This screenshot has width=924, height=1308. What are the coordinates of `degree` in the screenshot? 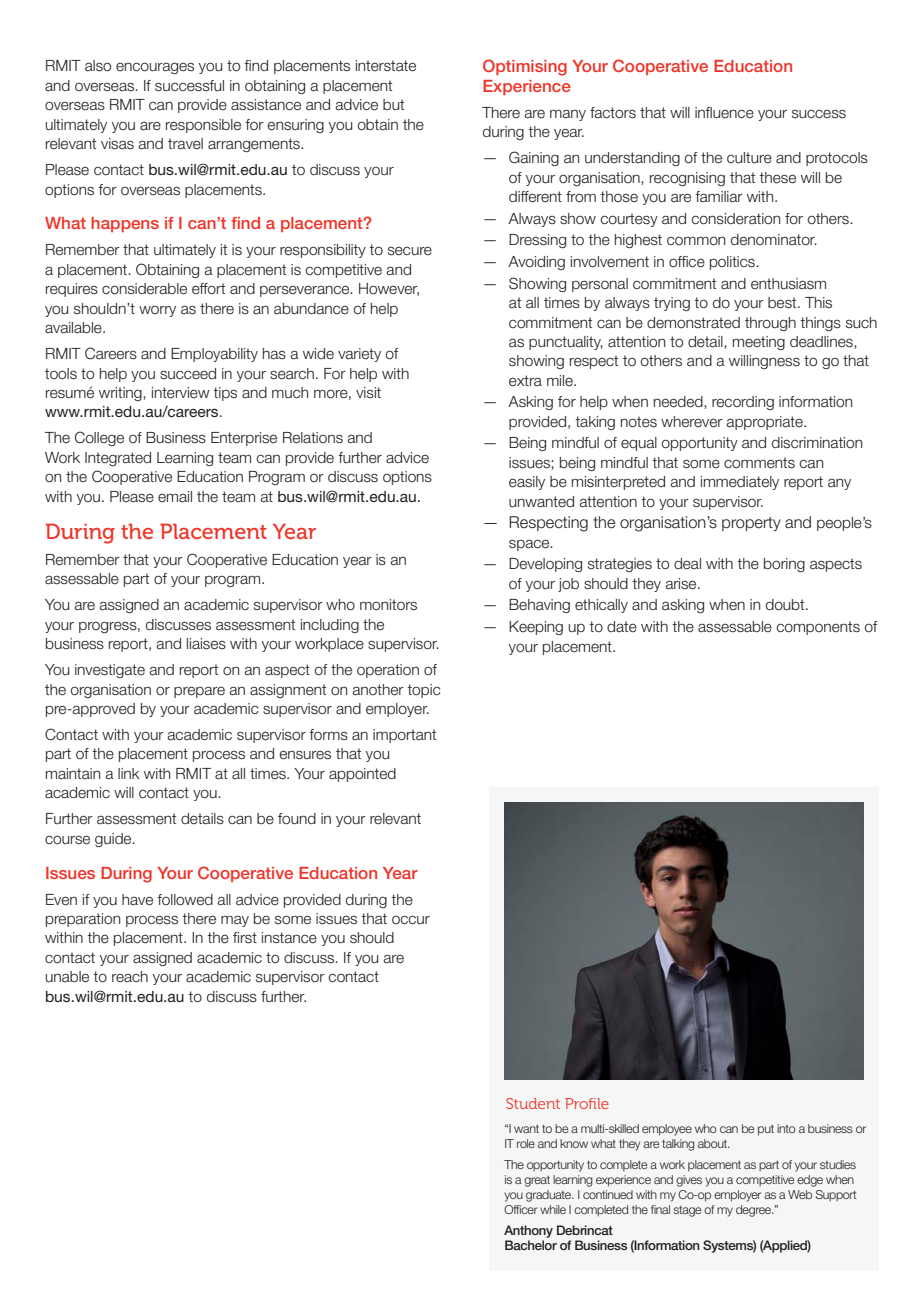 It's located at (755, 1211).
